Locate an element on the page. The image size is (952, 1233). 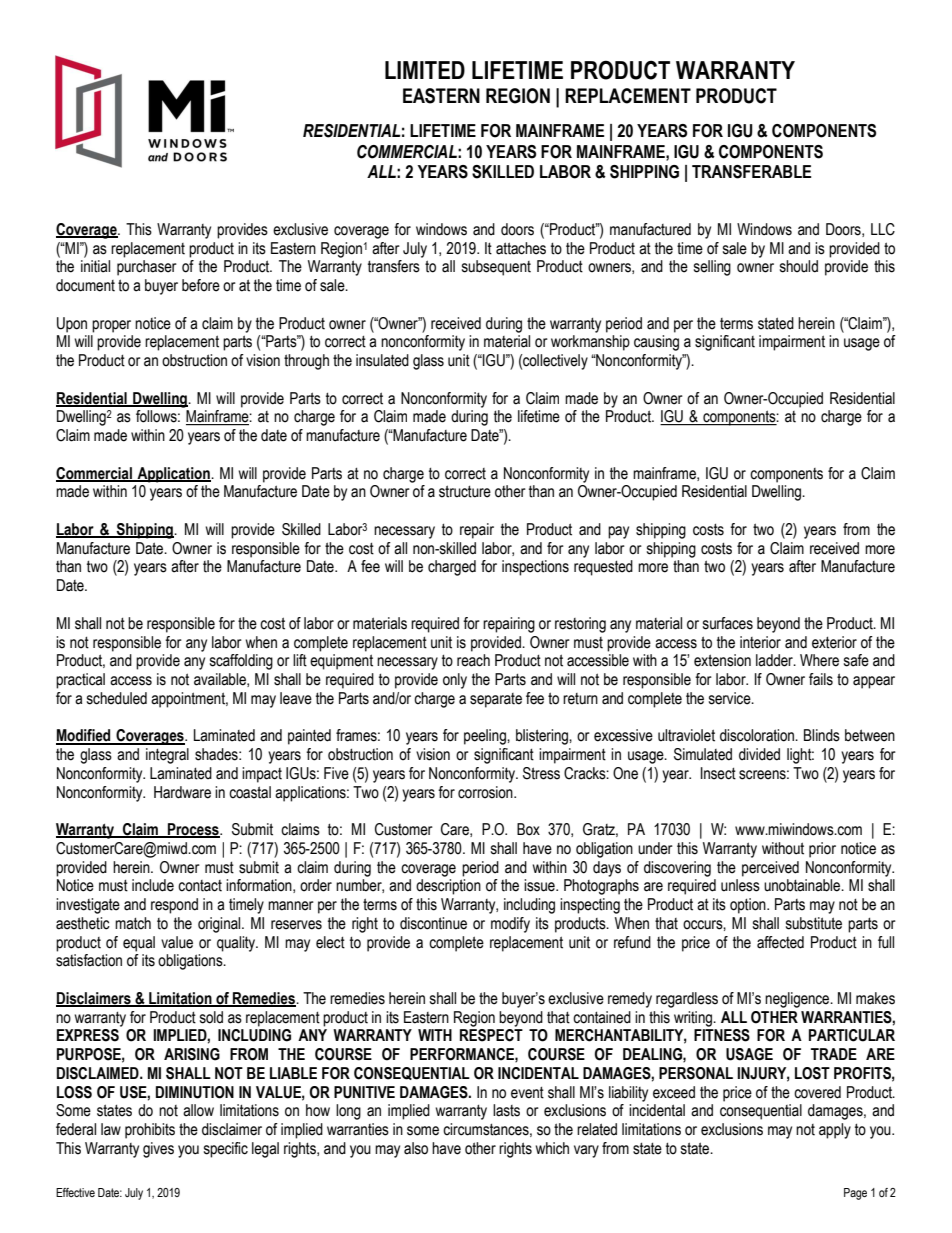
interior is located at coordinates (760, 642).
